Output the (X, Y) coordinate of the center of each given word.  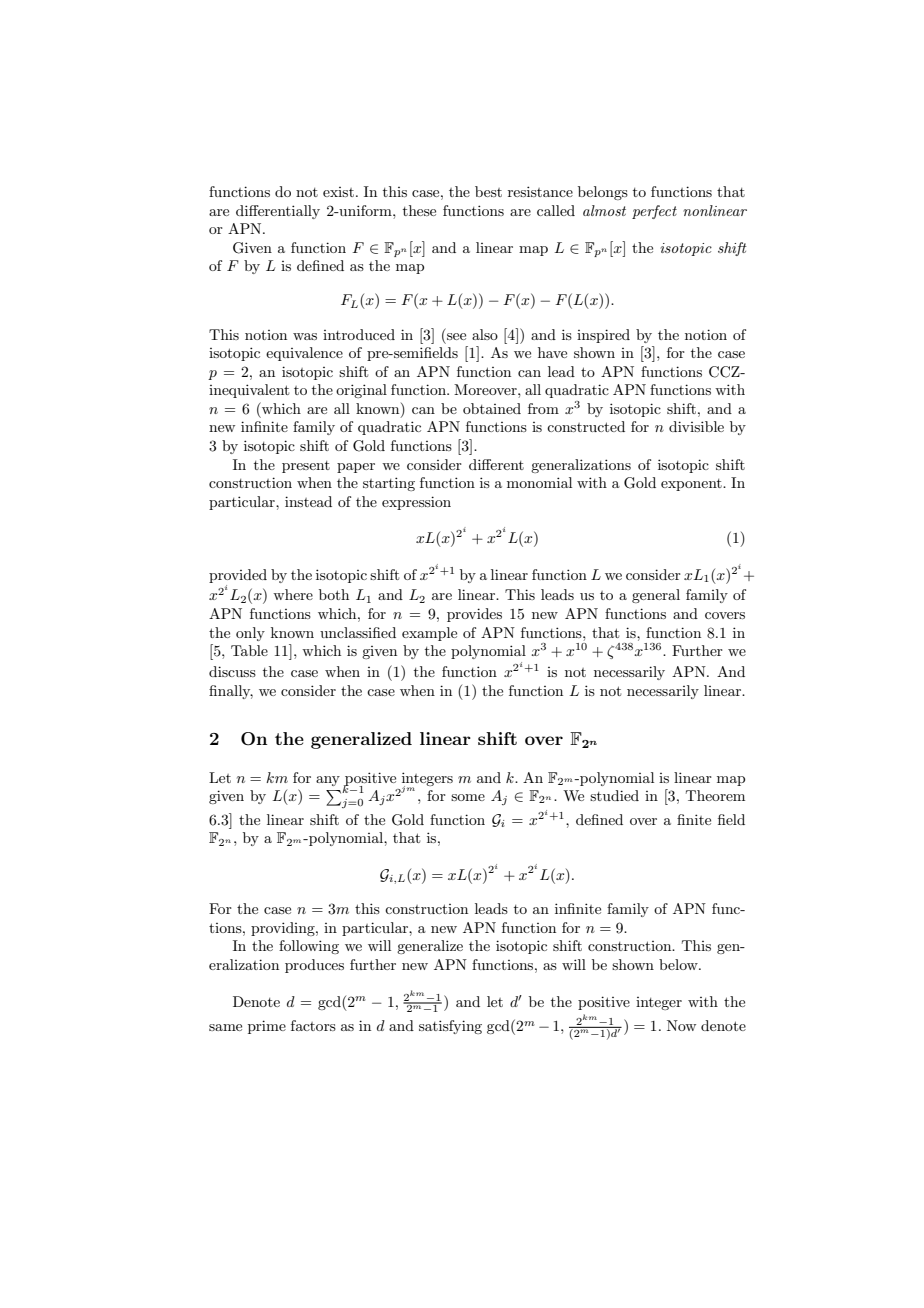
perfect (654, 212)
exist (338, 192)
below (679, 964)
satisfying (450, 1027)
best (488, 191)
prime (267, 1027)
